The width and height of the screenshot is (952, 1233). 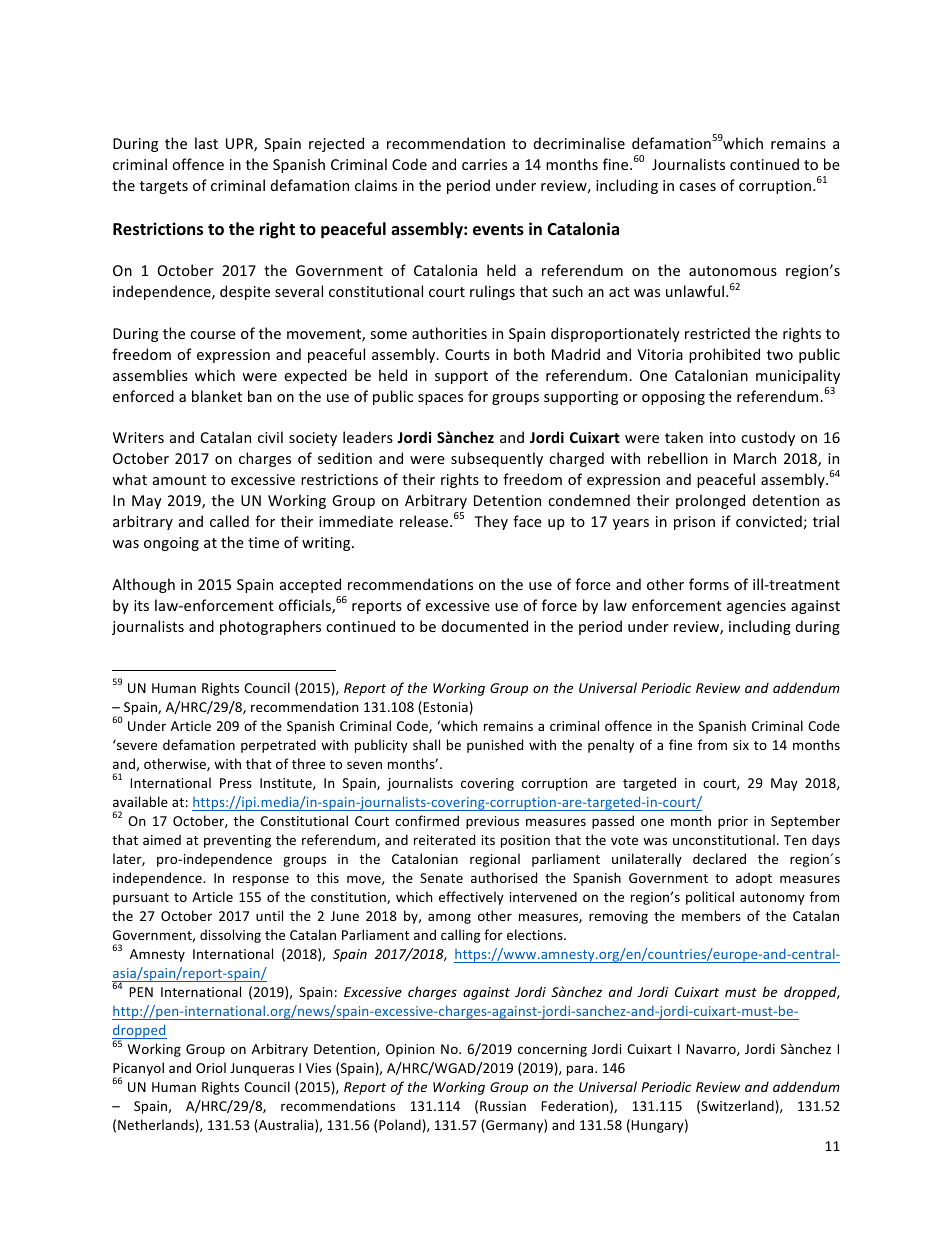 What do you see at coordinates (712, 1050) in the screenshot?
I see `Navarro` at bounding box center [712, 1050].
